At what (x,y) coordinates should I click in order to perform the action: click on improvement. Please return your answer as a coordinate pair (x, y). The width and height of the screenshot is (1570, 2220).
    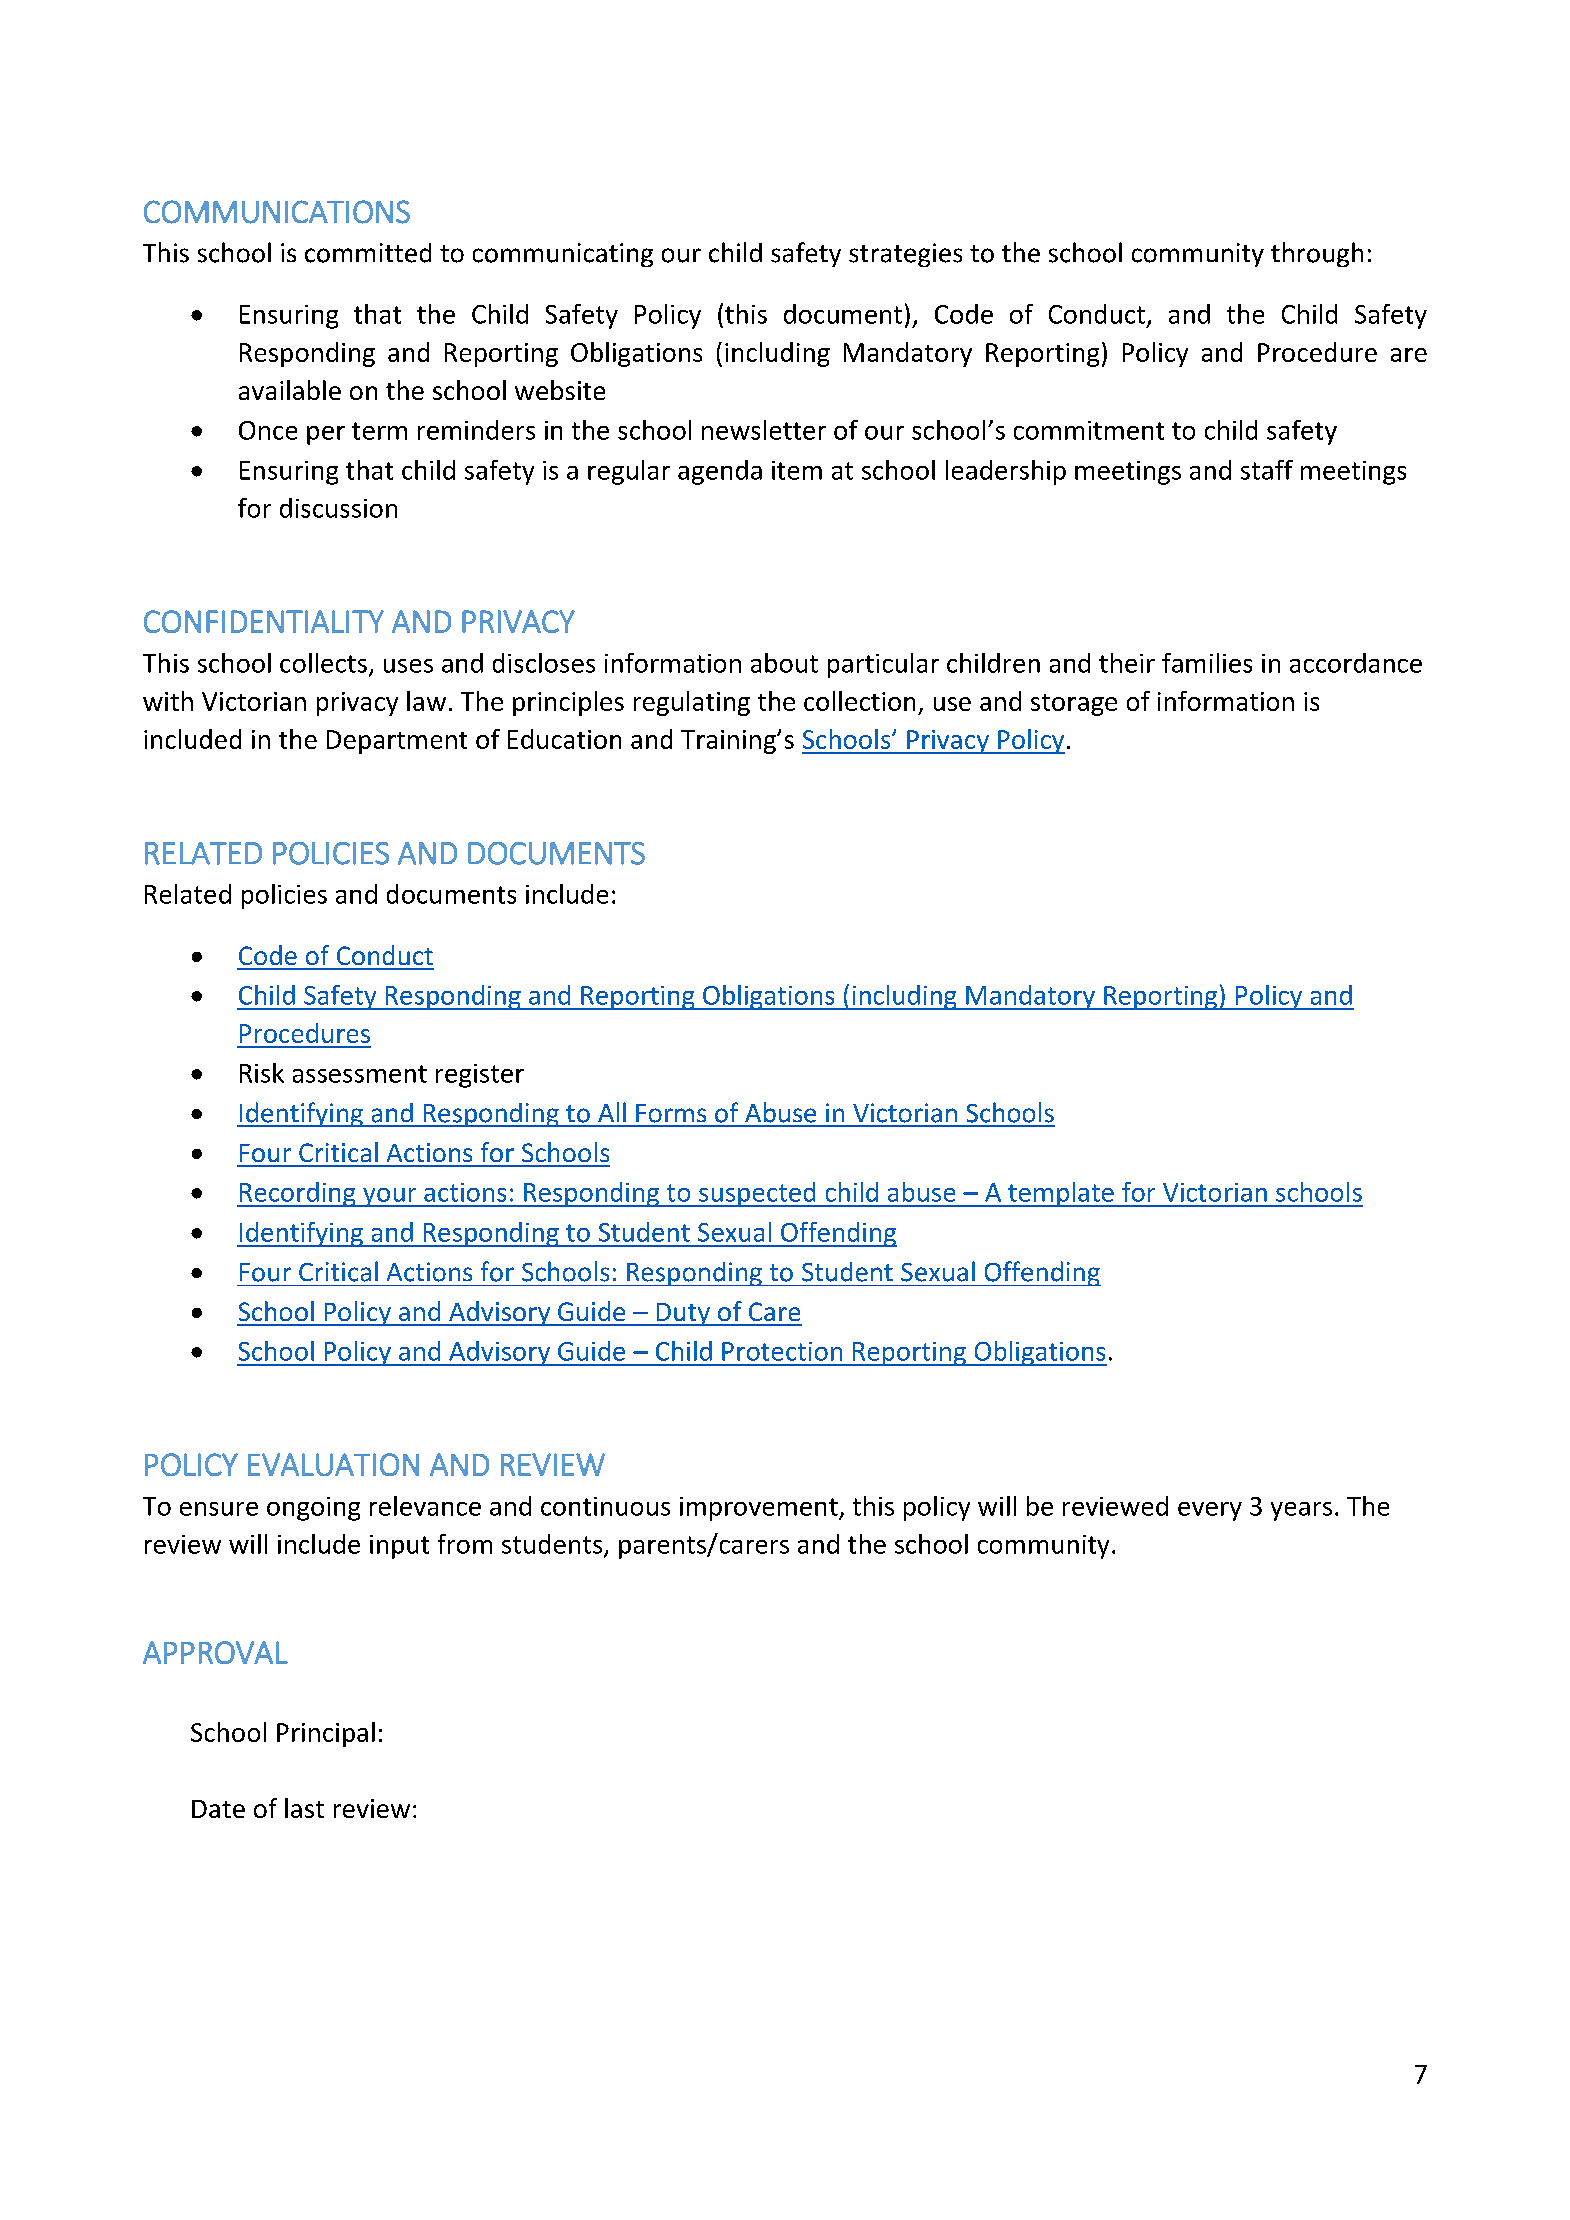
    Looking at the image, I should click on (760, 1509).
